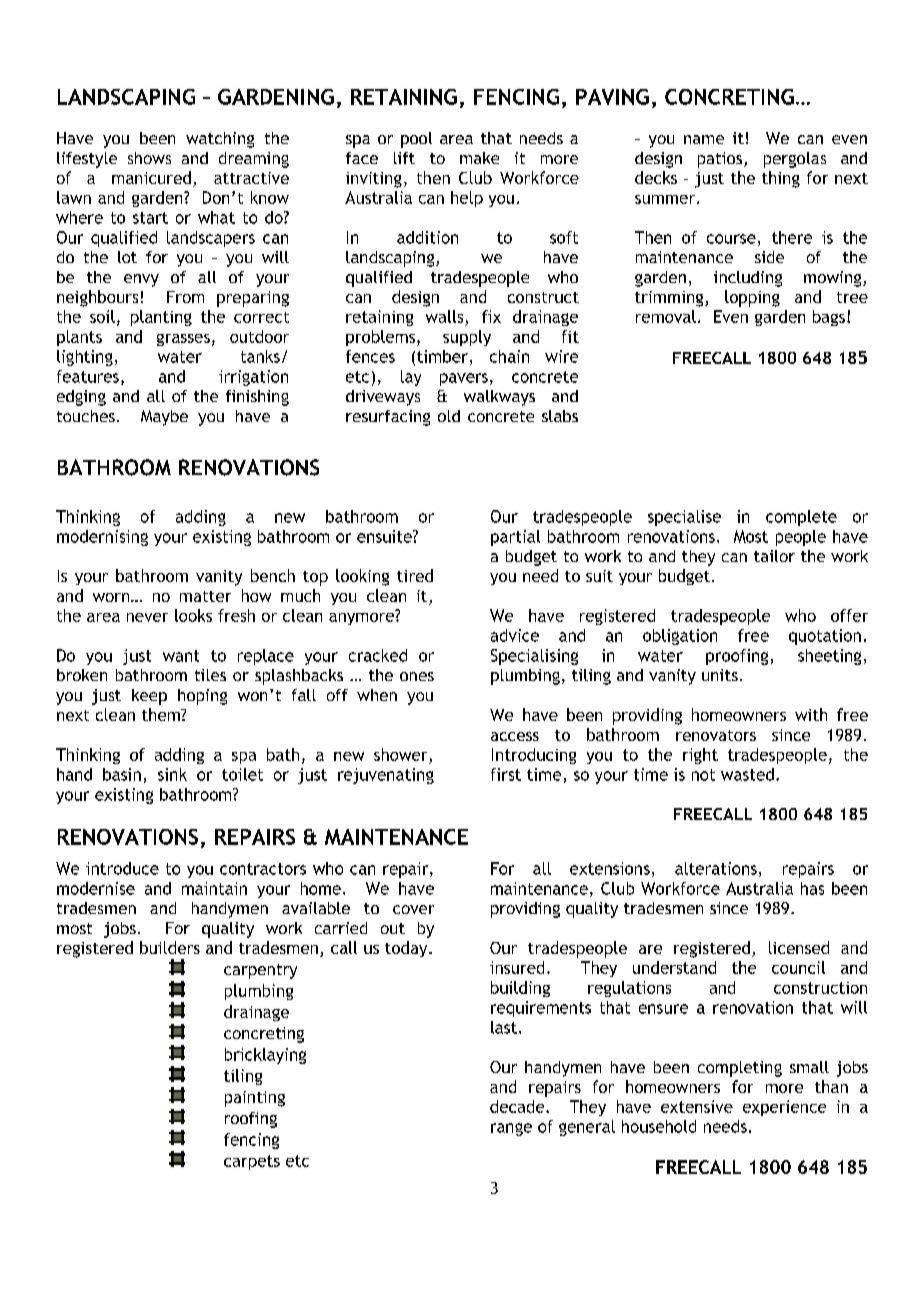 The height and width of the page is (1308, 924). I want to click on bags, so click(829, 318).
